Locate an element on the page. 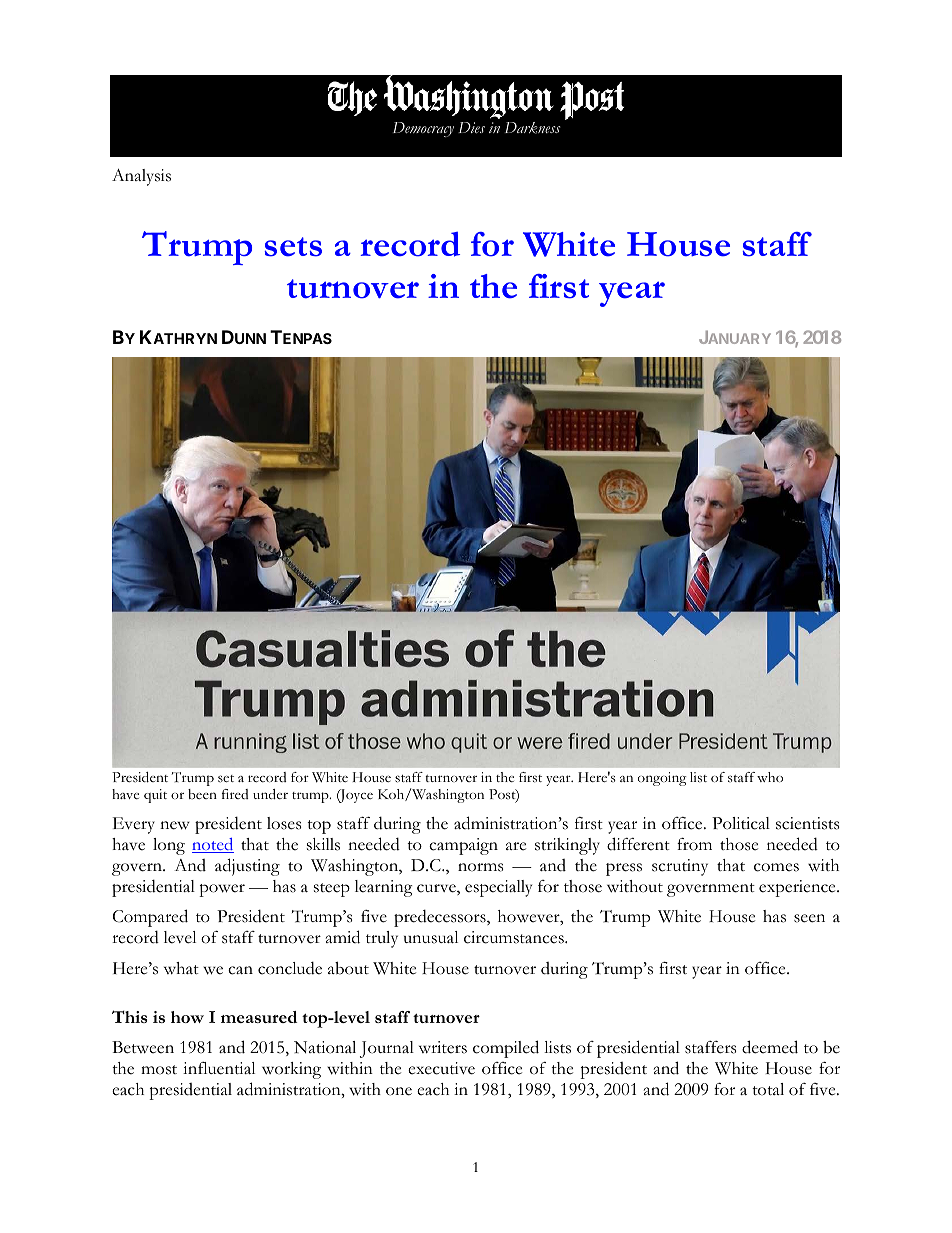  fired is located at coordinates (235, 794).
